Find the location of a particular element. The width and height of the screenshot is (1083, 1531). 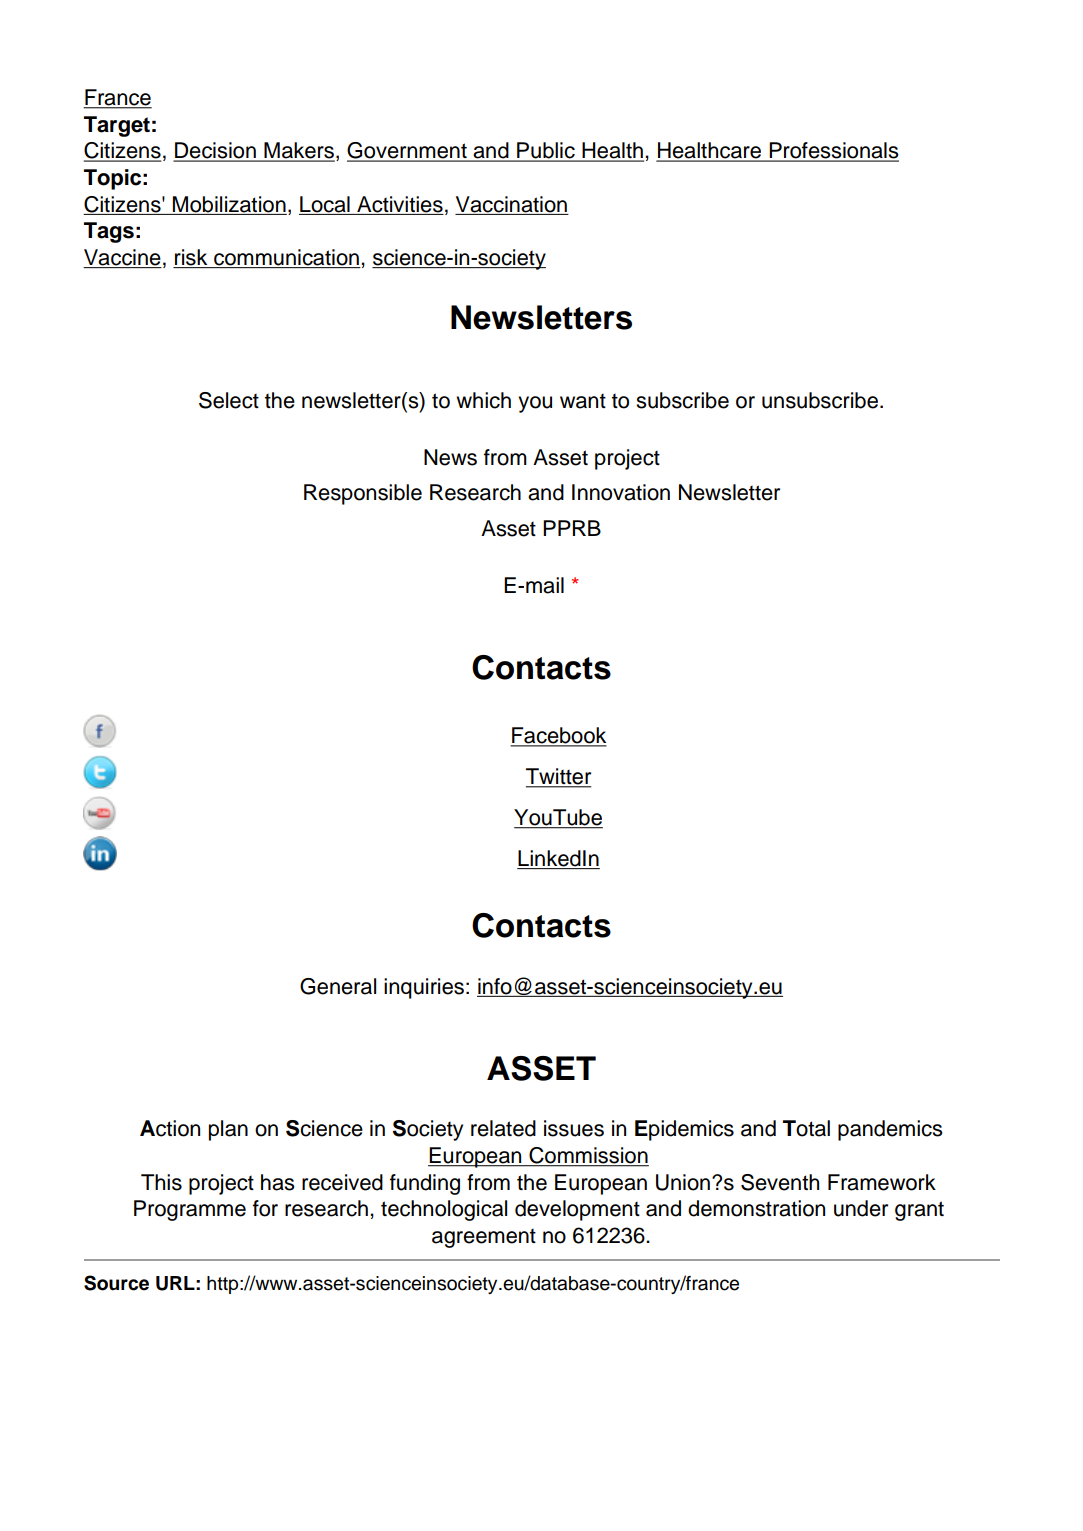

agreement is located at coordinates (484, 1238).
